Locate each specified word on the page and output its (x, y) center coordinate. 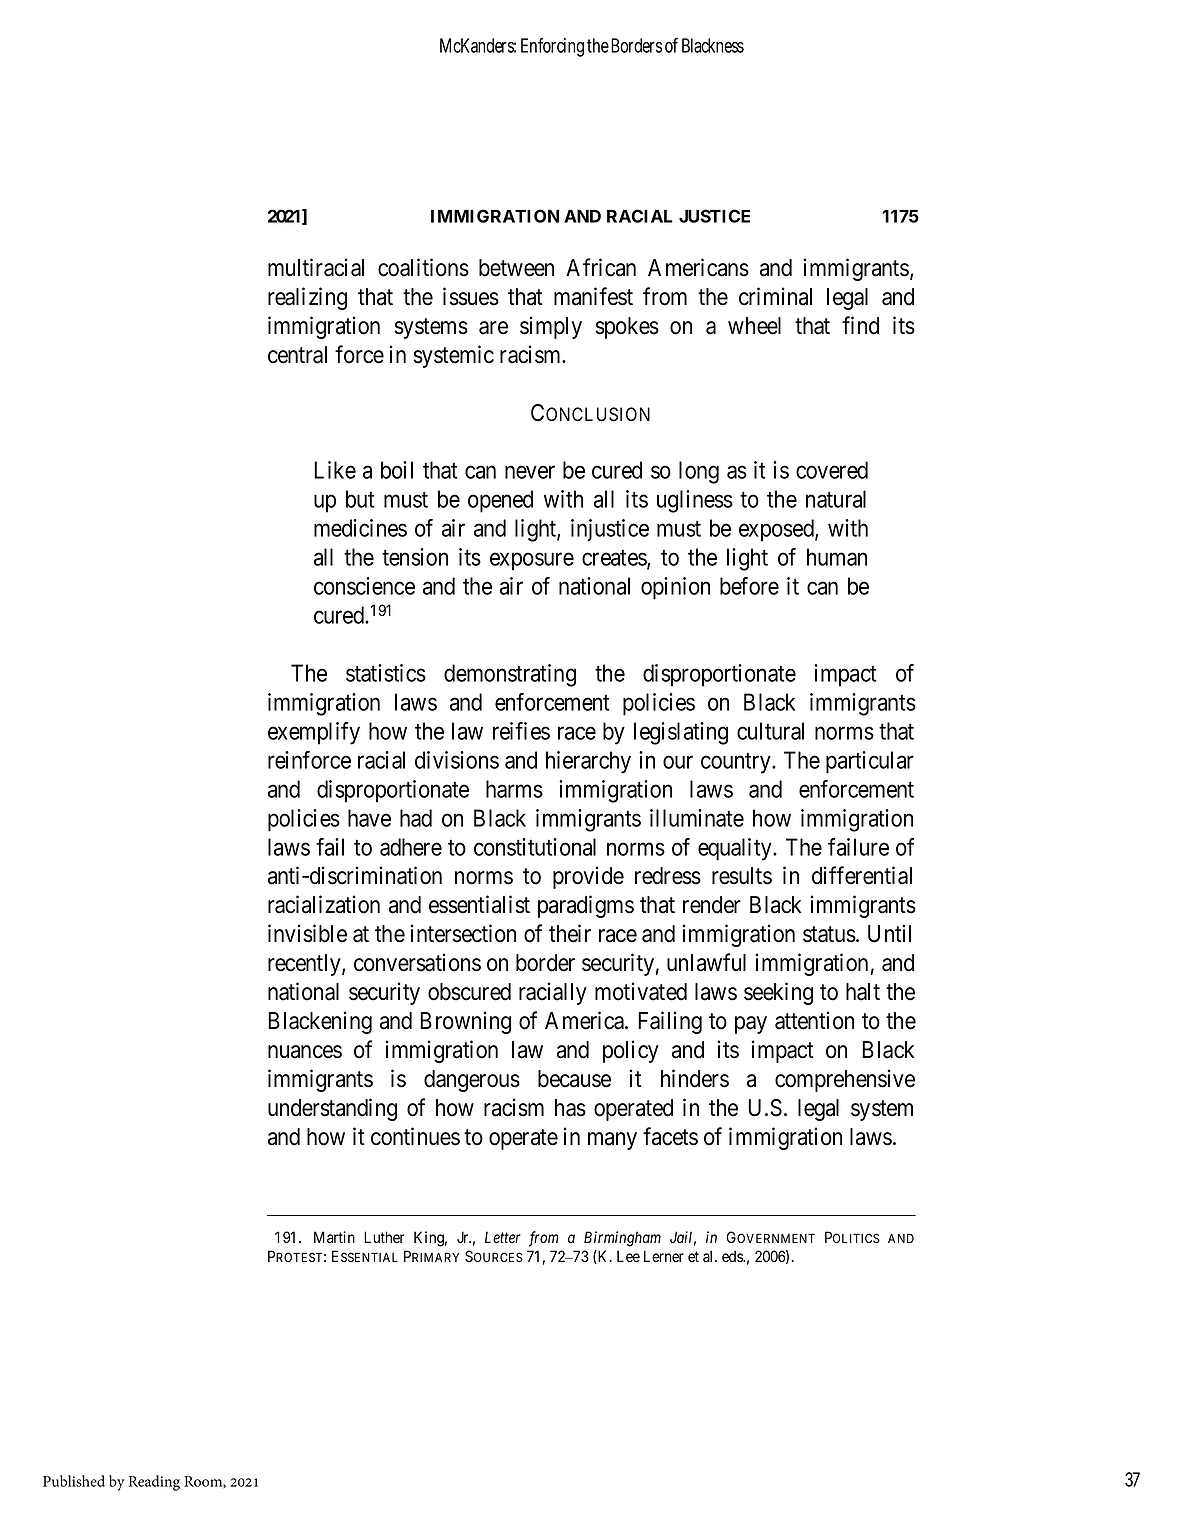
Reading (154, 1483)
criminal (775, 296)
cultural (770, 731)
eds (733, 1256)
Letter (503, 1237)
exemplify (314, 733)
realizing (307, 298)
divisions (457, 760)
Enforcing (552, 47)
